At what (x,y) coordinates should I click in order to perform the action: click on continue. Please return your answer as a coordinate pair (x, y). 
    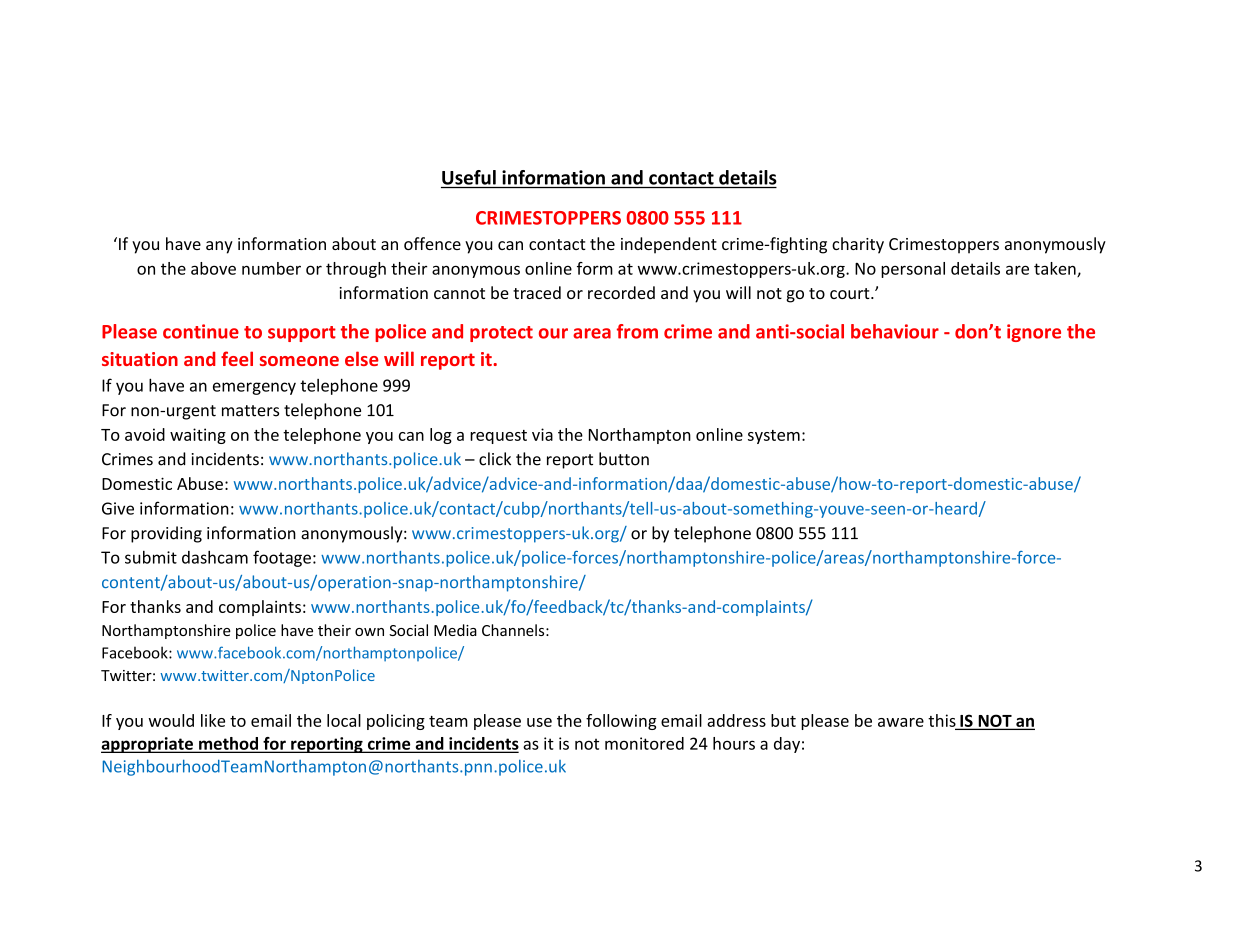
    Looking at the image, I should click on (201, 331).
